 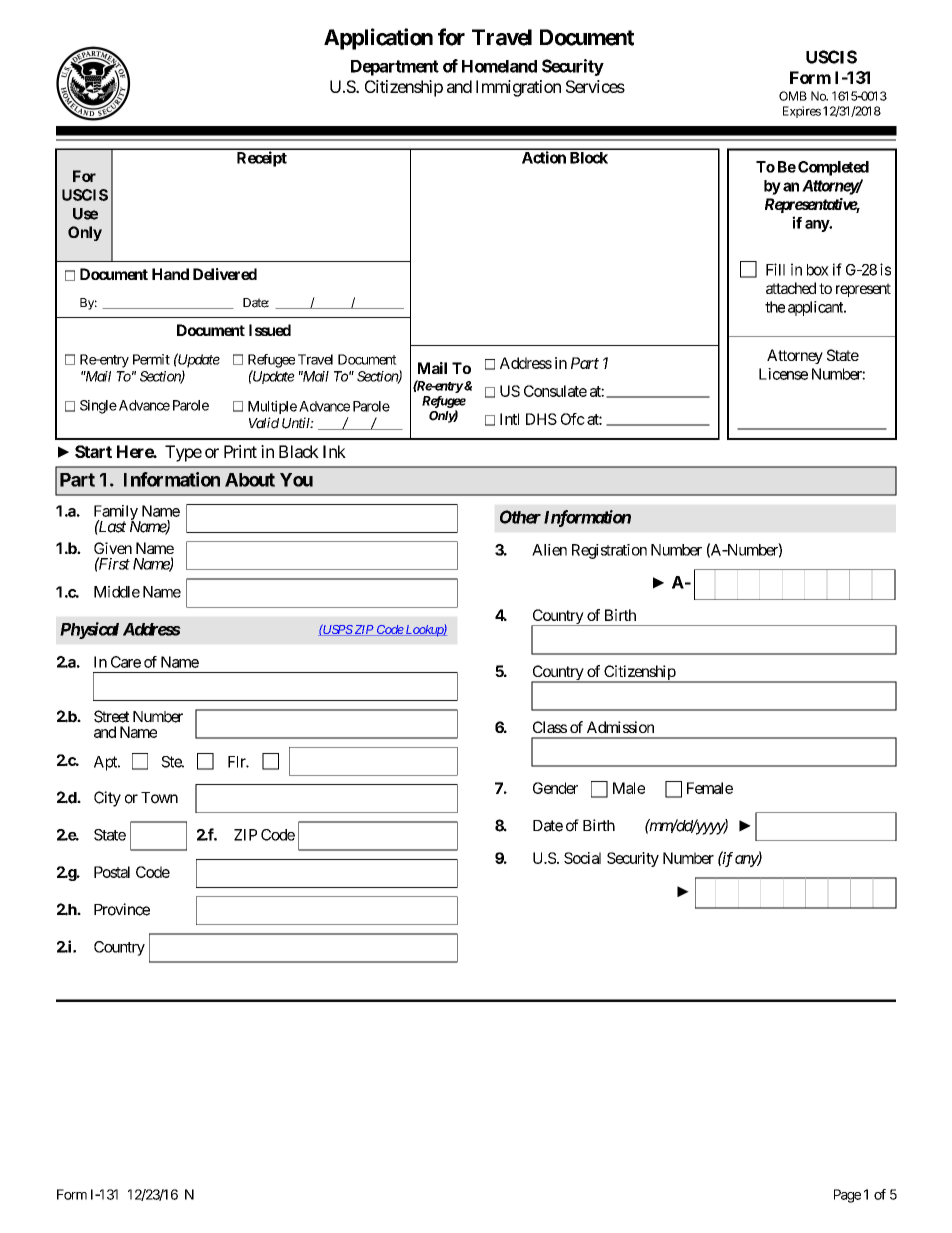 I want to click on Gender, so click(x=555, y=788).
